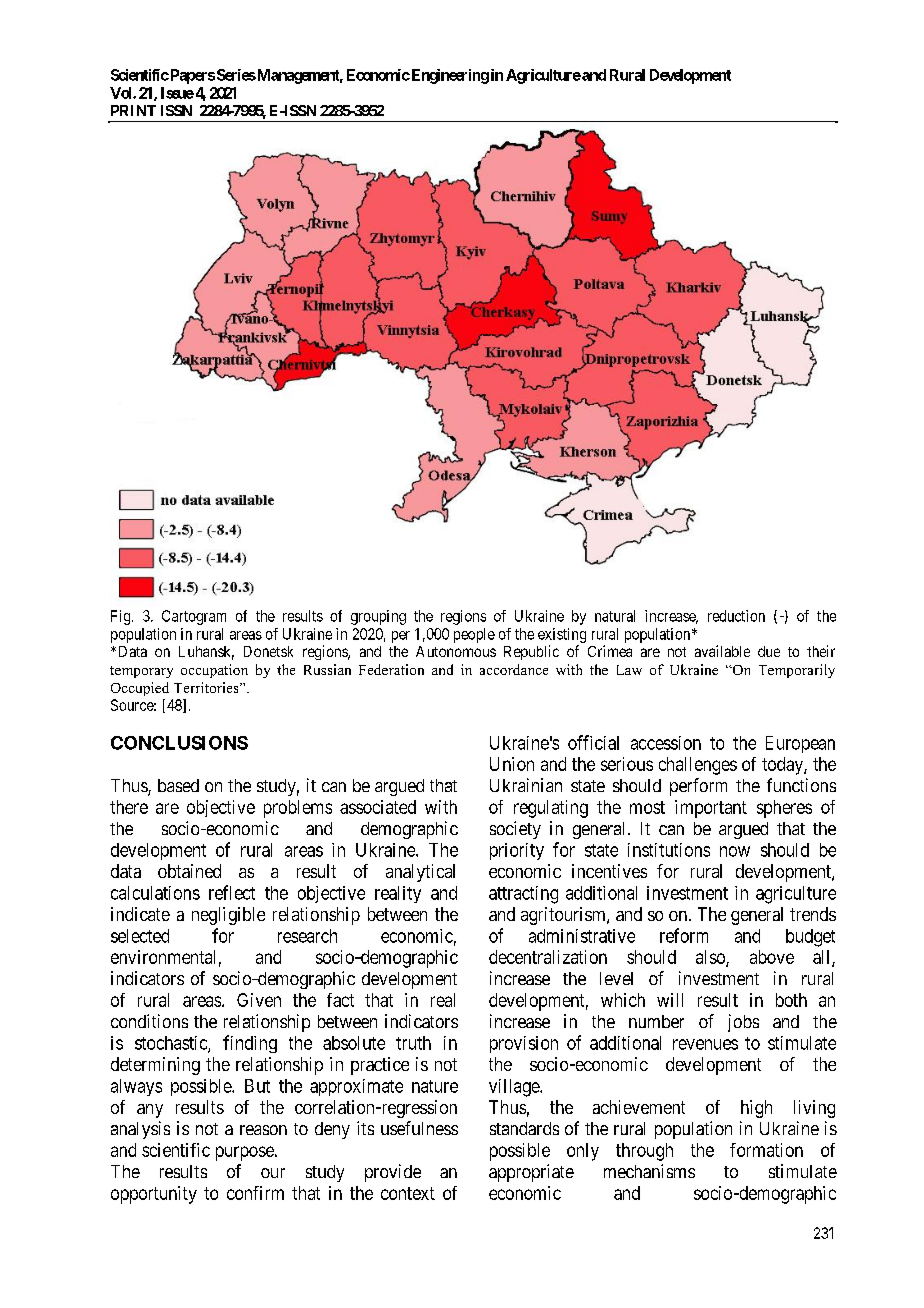 This document has height=1308, width=924. Describe the element at coordinates (711, 809) in the document. I see `important` at that location.
